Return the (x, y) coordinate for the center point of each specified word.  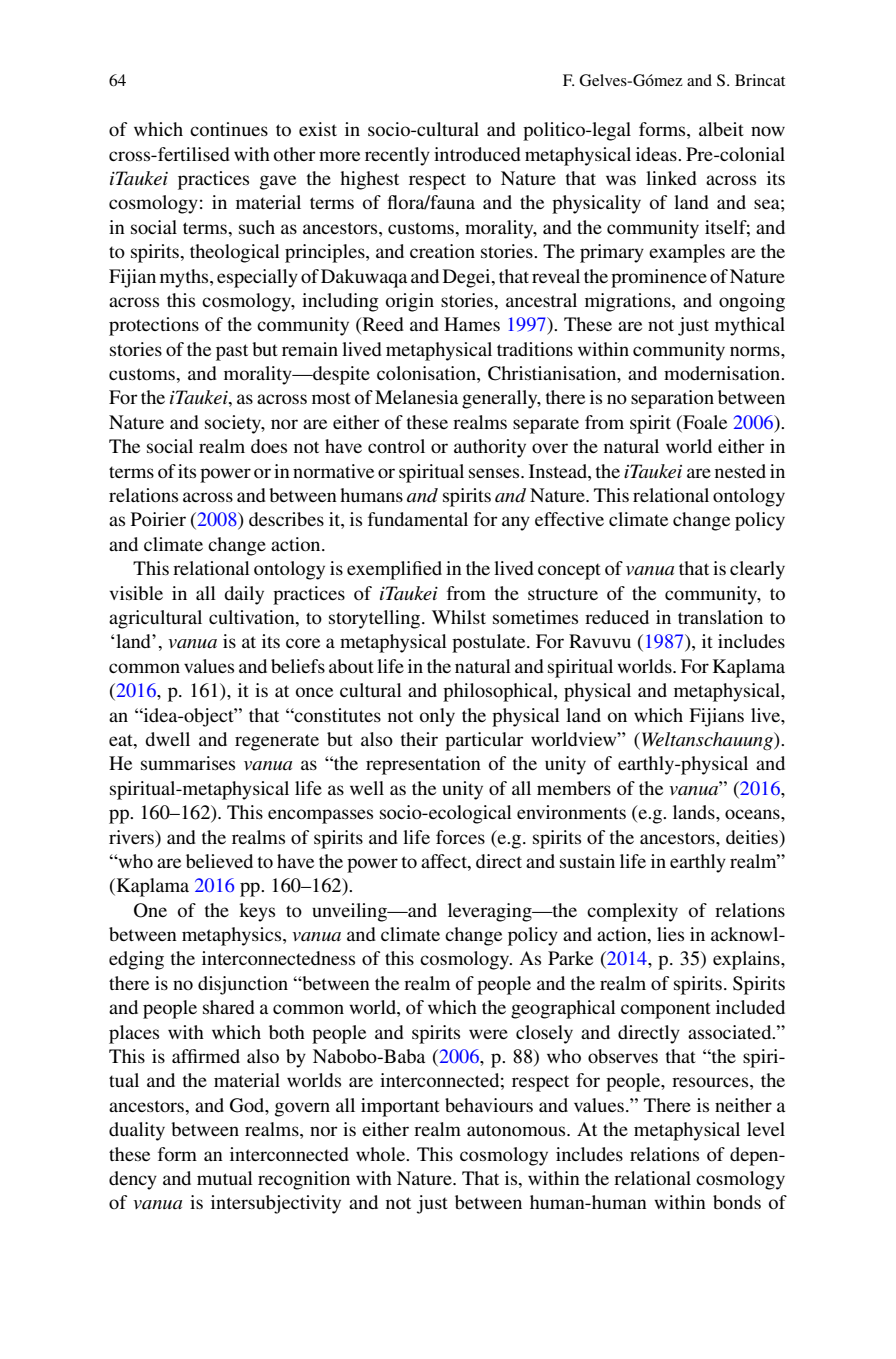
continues (229, 129)
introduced (477, 154)
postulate (490, 643)
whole (382, 1154)
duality (137, 1131)
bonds (737, 1202)
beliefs (298, 666)
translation (720, 617)
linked (671, 178)
